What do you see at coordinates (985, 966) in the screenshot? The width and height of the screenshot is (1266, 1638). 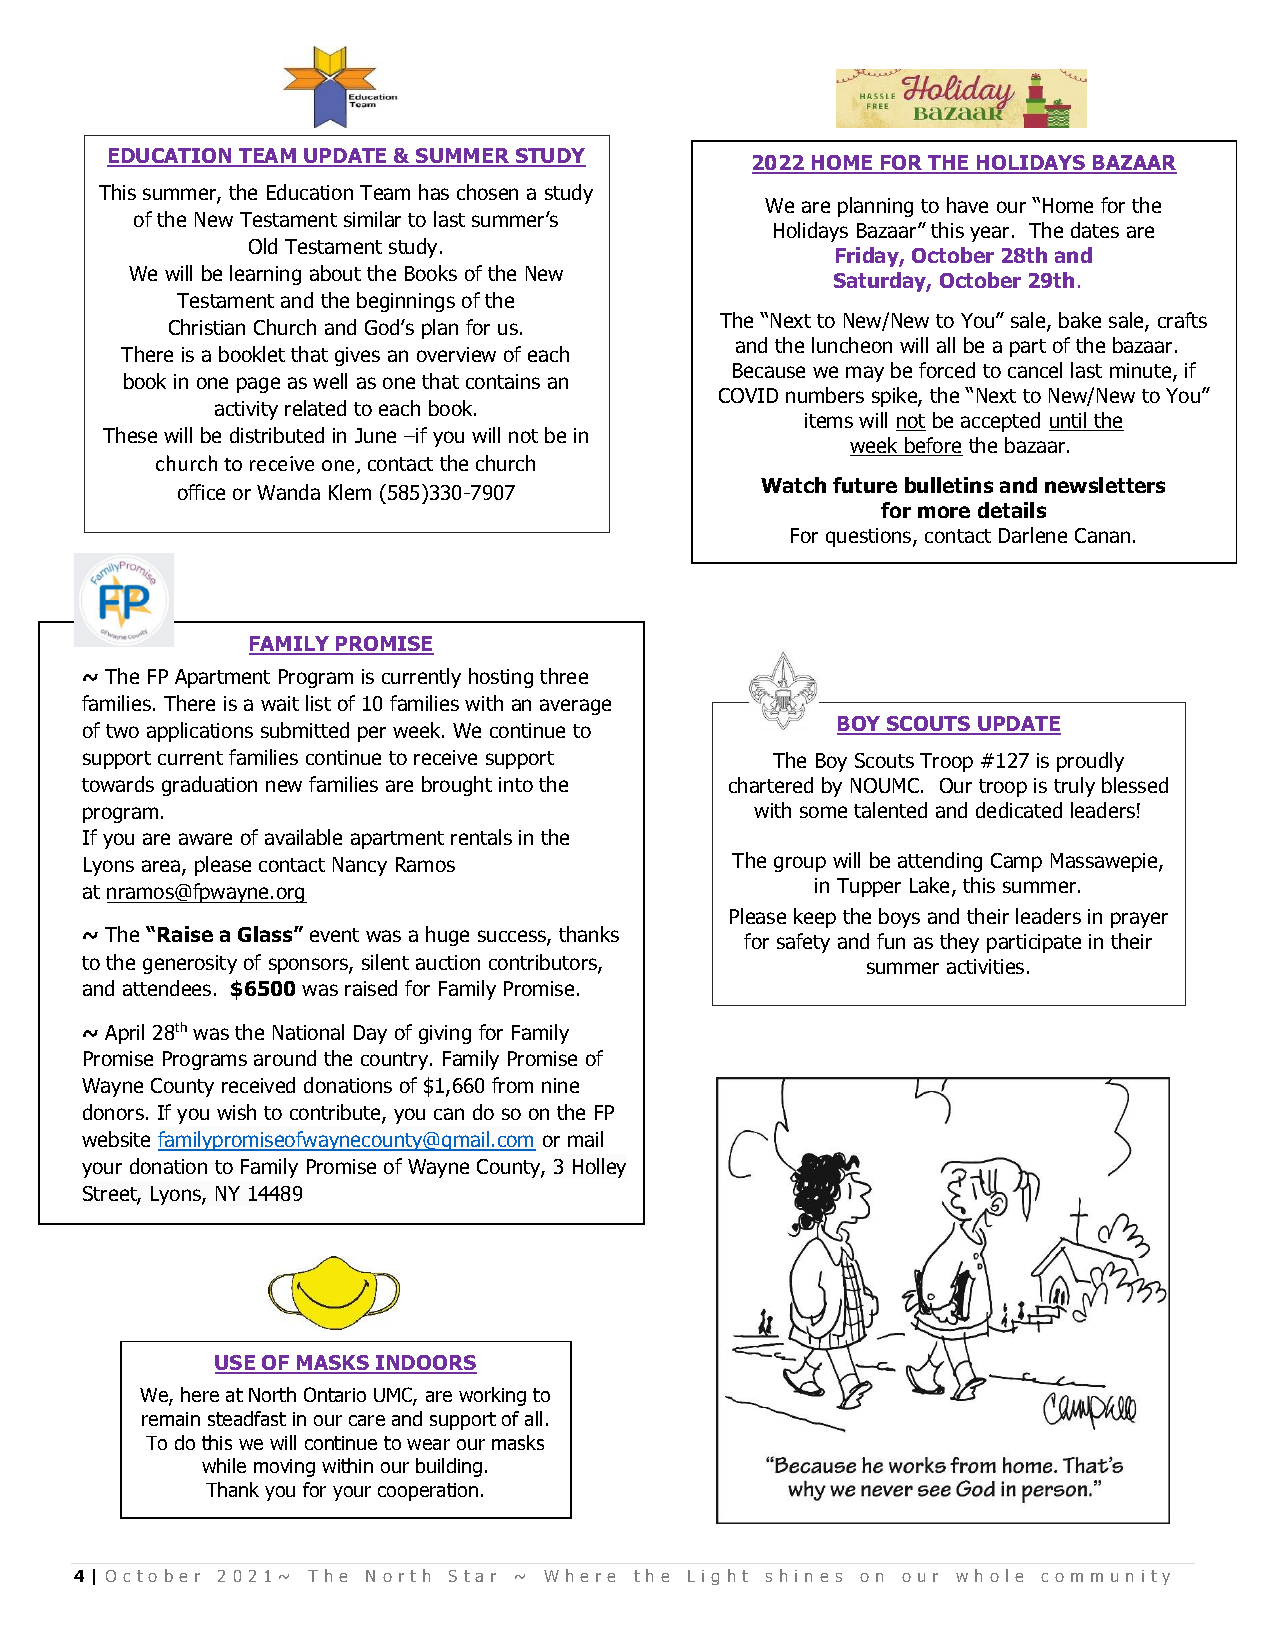 I see `activities` at bounding box center [985, 966].
